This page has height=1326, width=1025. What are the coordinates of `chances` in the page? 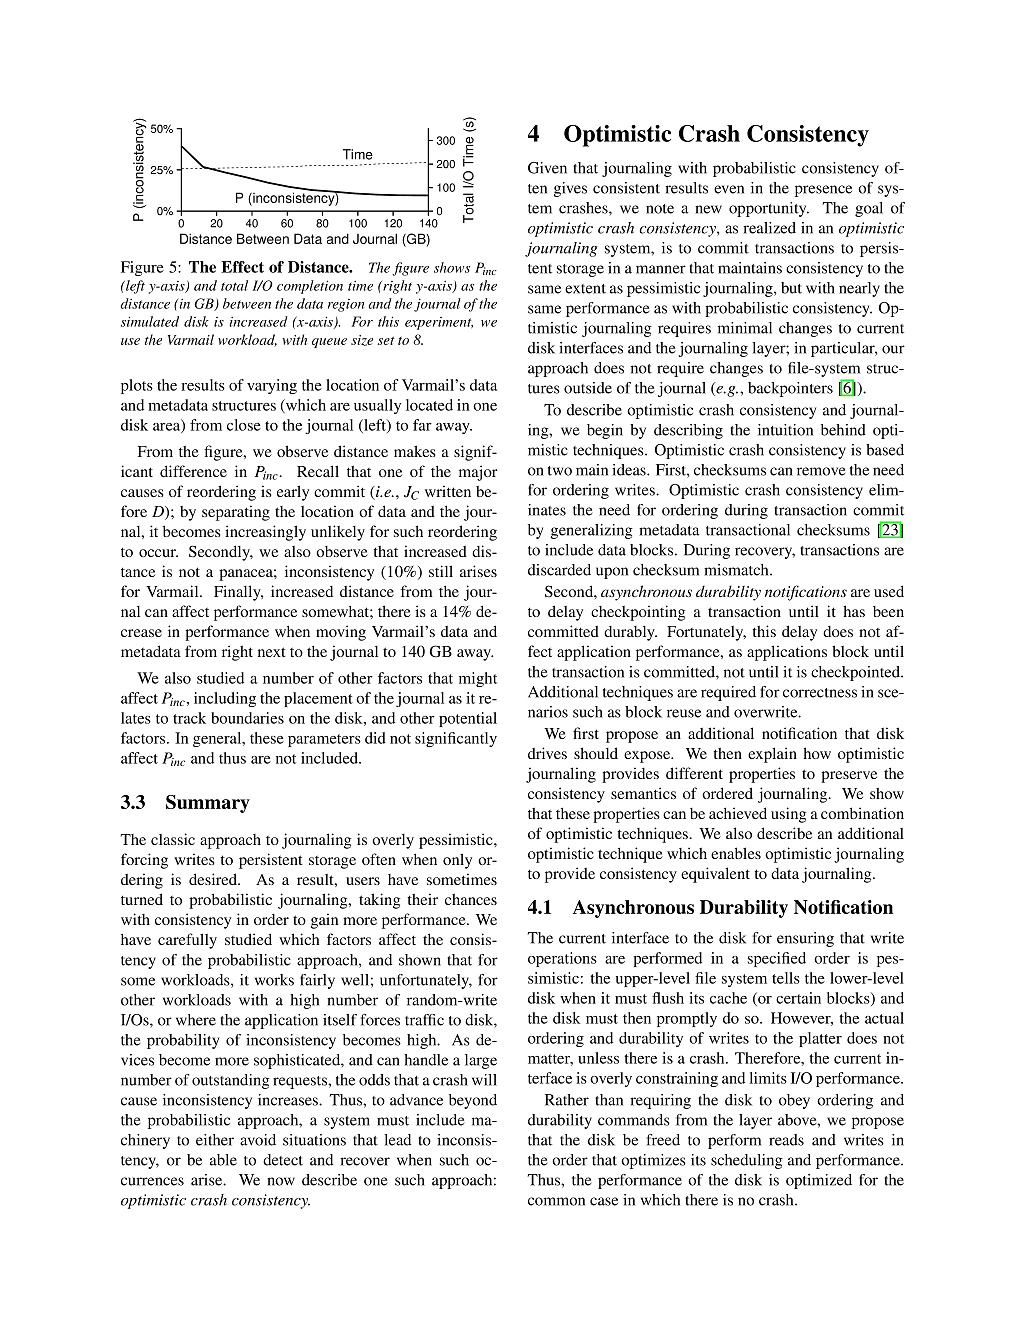 It's located at (471, 899).
